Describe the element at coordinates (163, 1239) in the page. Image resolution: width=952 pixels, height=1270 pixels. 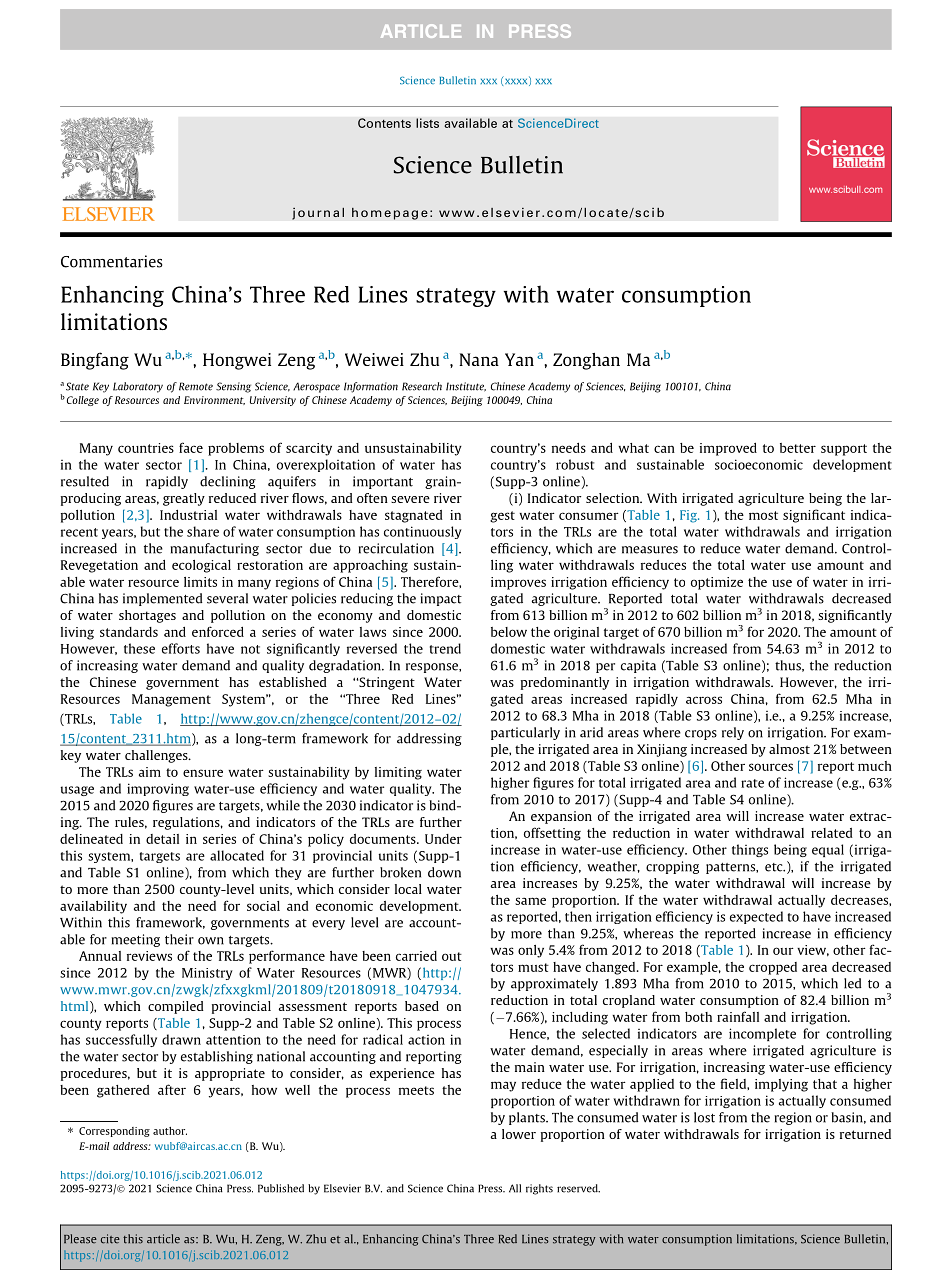
I see `article` at that location.
